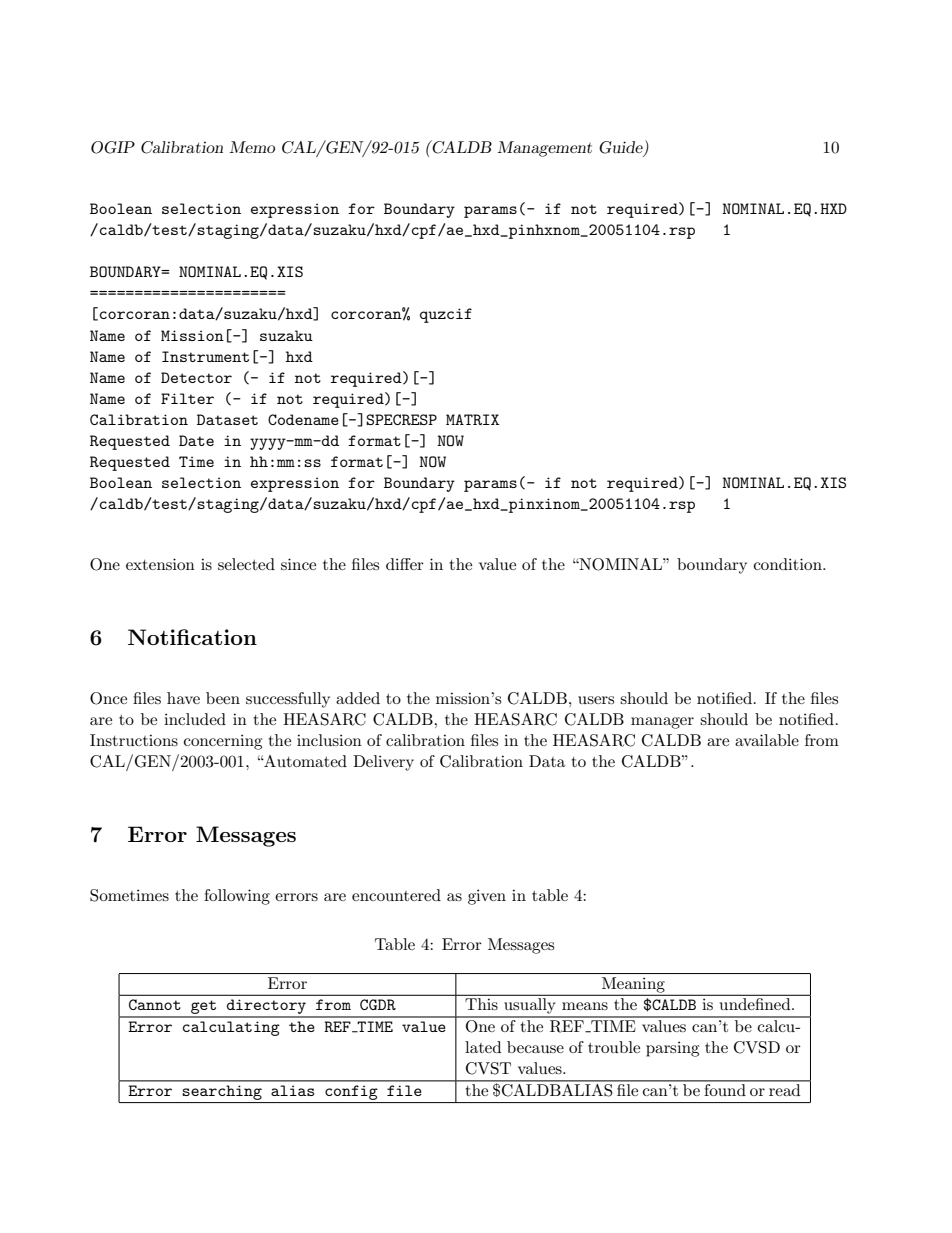 The image size is (952, 1233). Describe the element at coordinates (472, 419) in the document. I see `MATRIX` at that location.
